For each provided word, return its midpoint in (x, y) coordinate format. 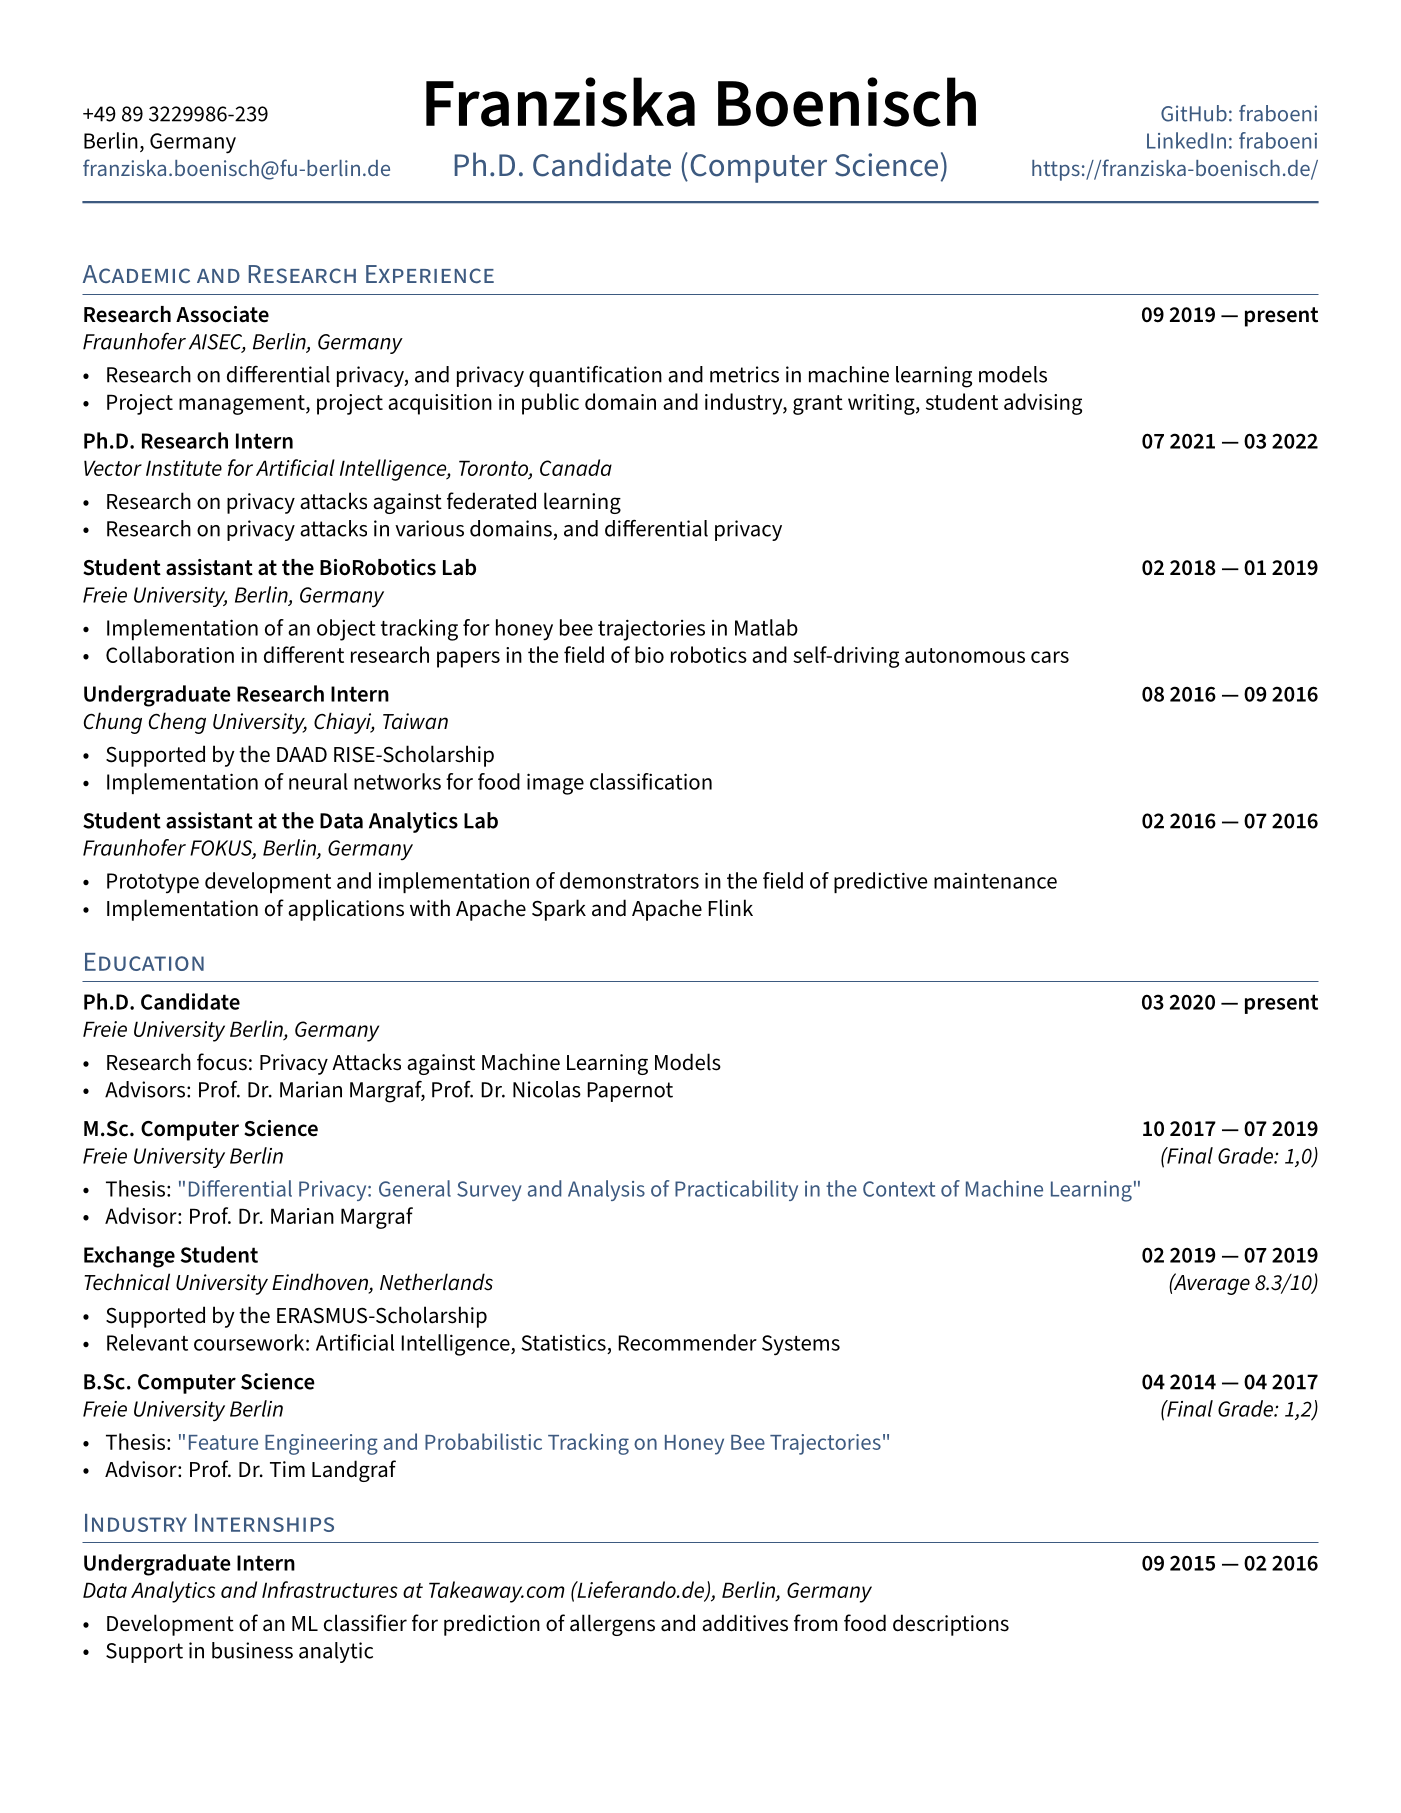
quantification (595, 376)
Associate (222, 314)
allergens (612, 1625)
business (252, 1650)
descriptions (951, 1625)
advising (1043, 404)
